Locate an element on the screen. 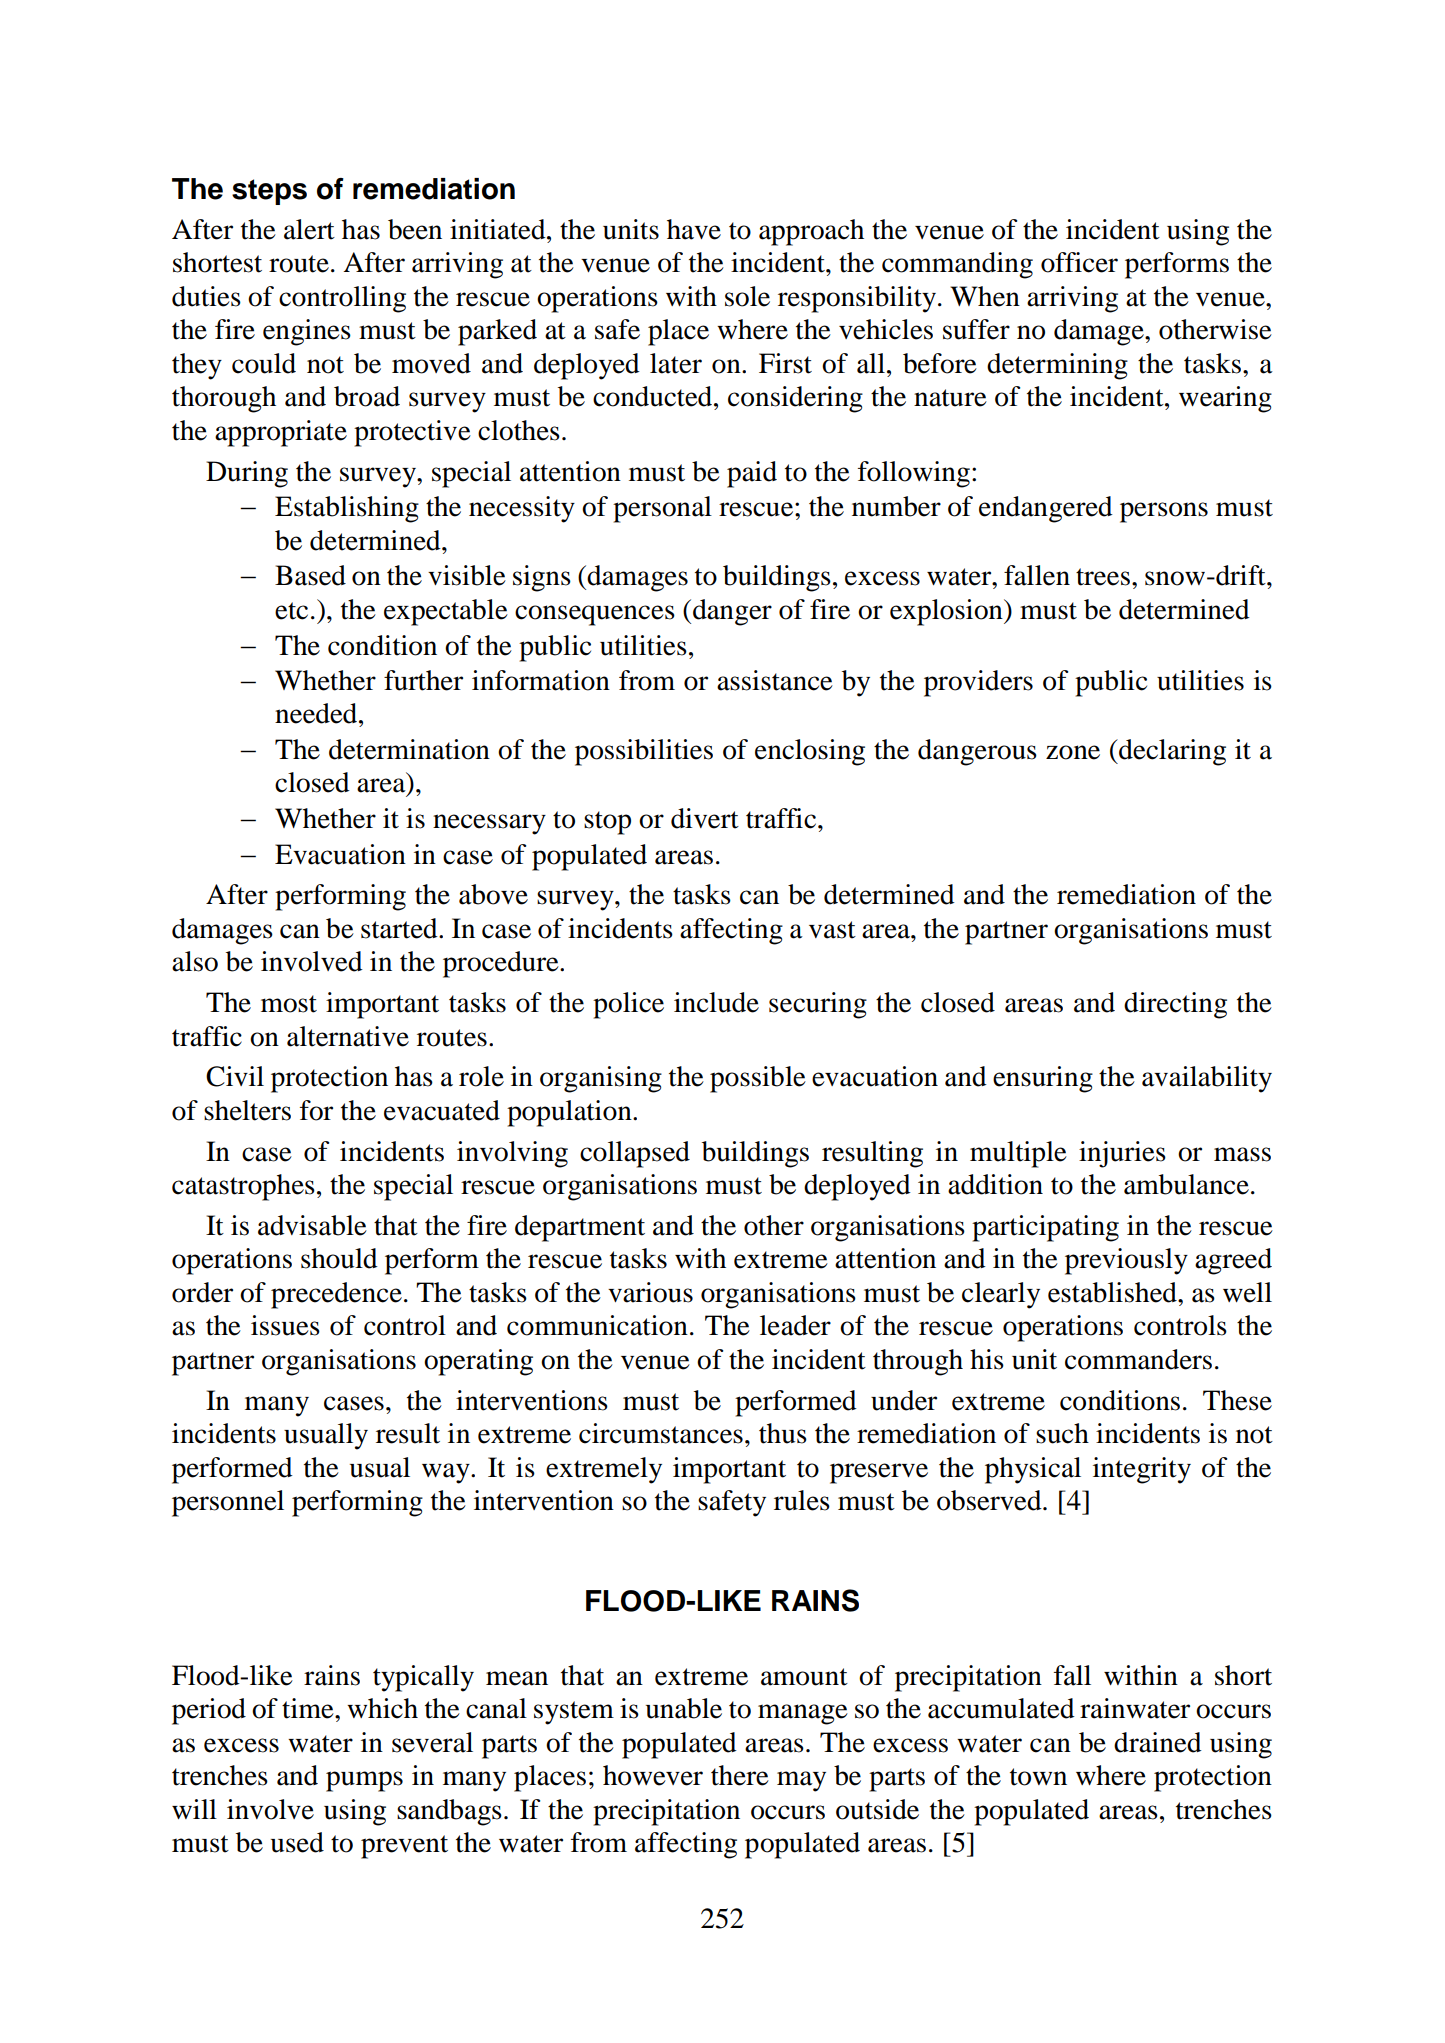  officer is located at coordinates (1079, 262).
